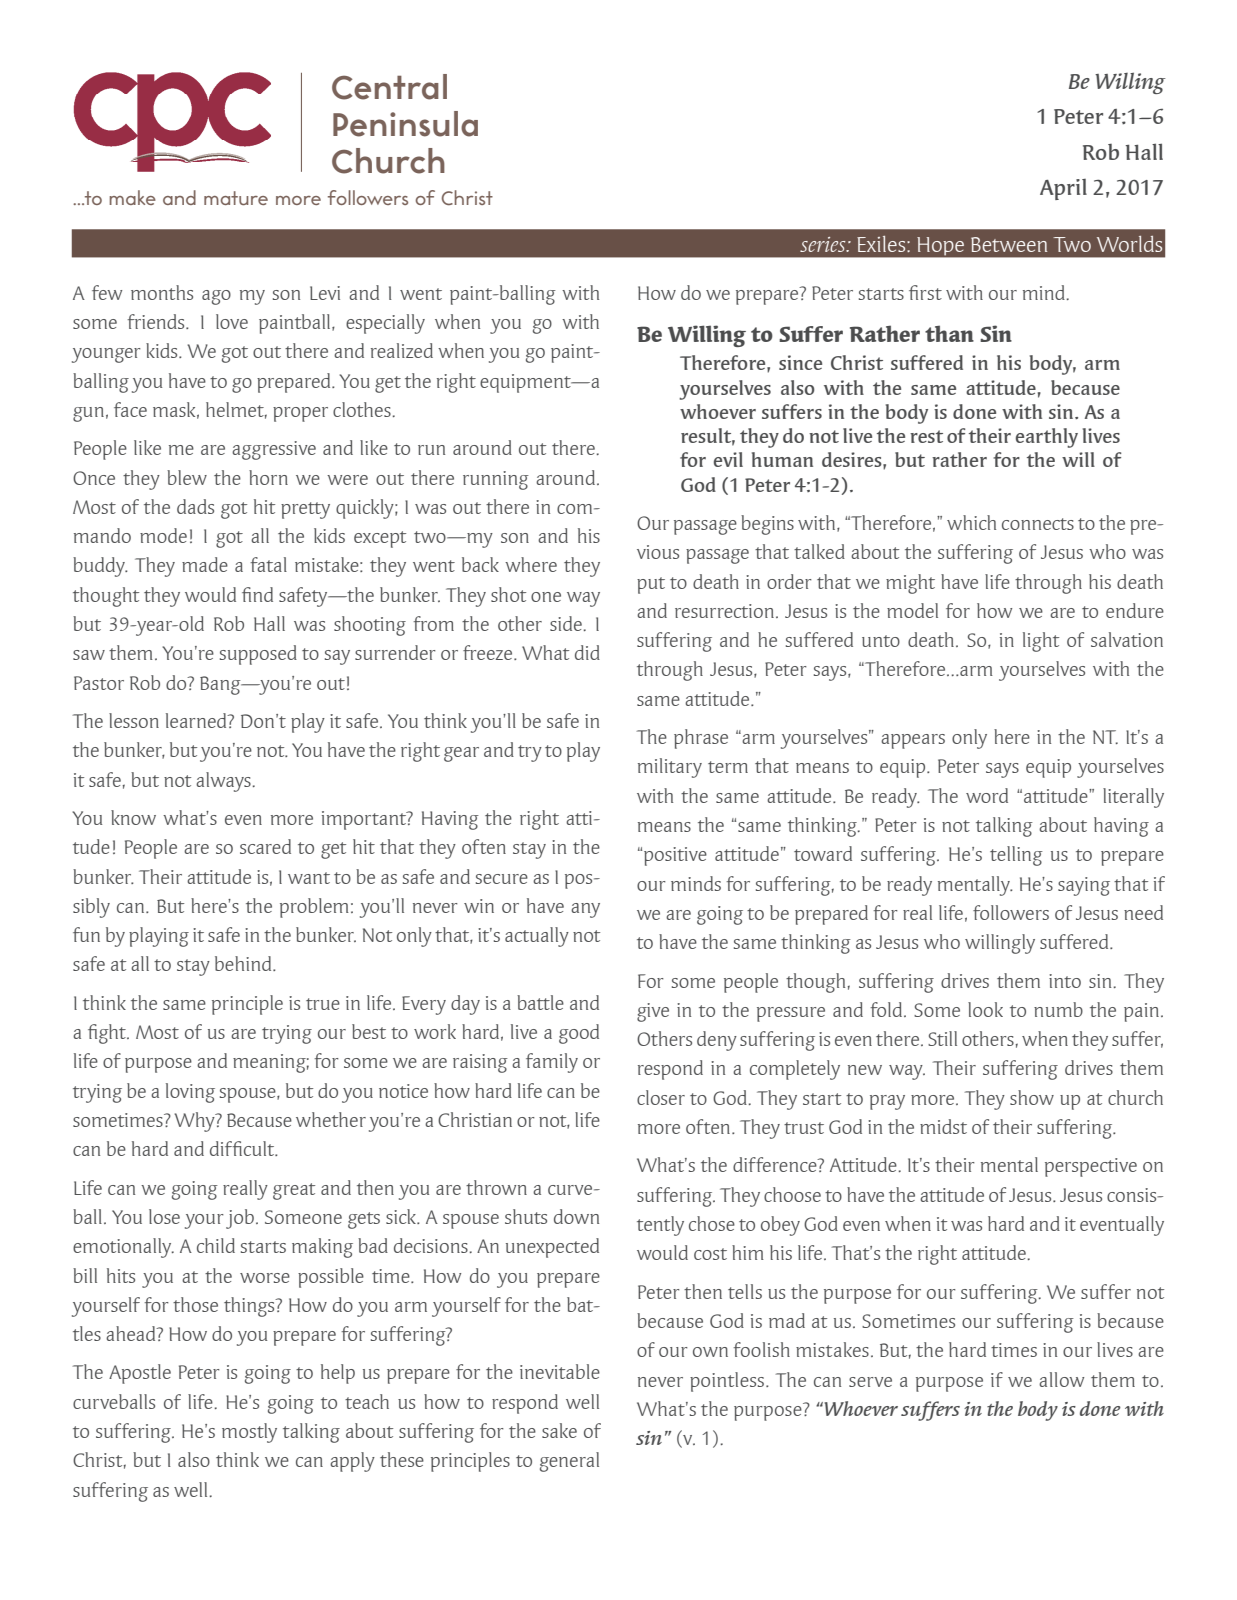 Image resolution: width=1237 pixels, height=1600 pixels. What do you see at coordinates (236, 198) in the screenshot?
I see `mature` at bounding box center [236, 198].
